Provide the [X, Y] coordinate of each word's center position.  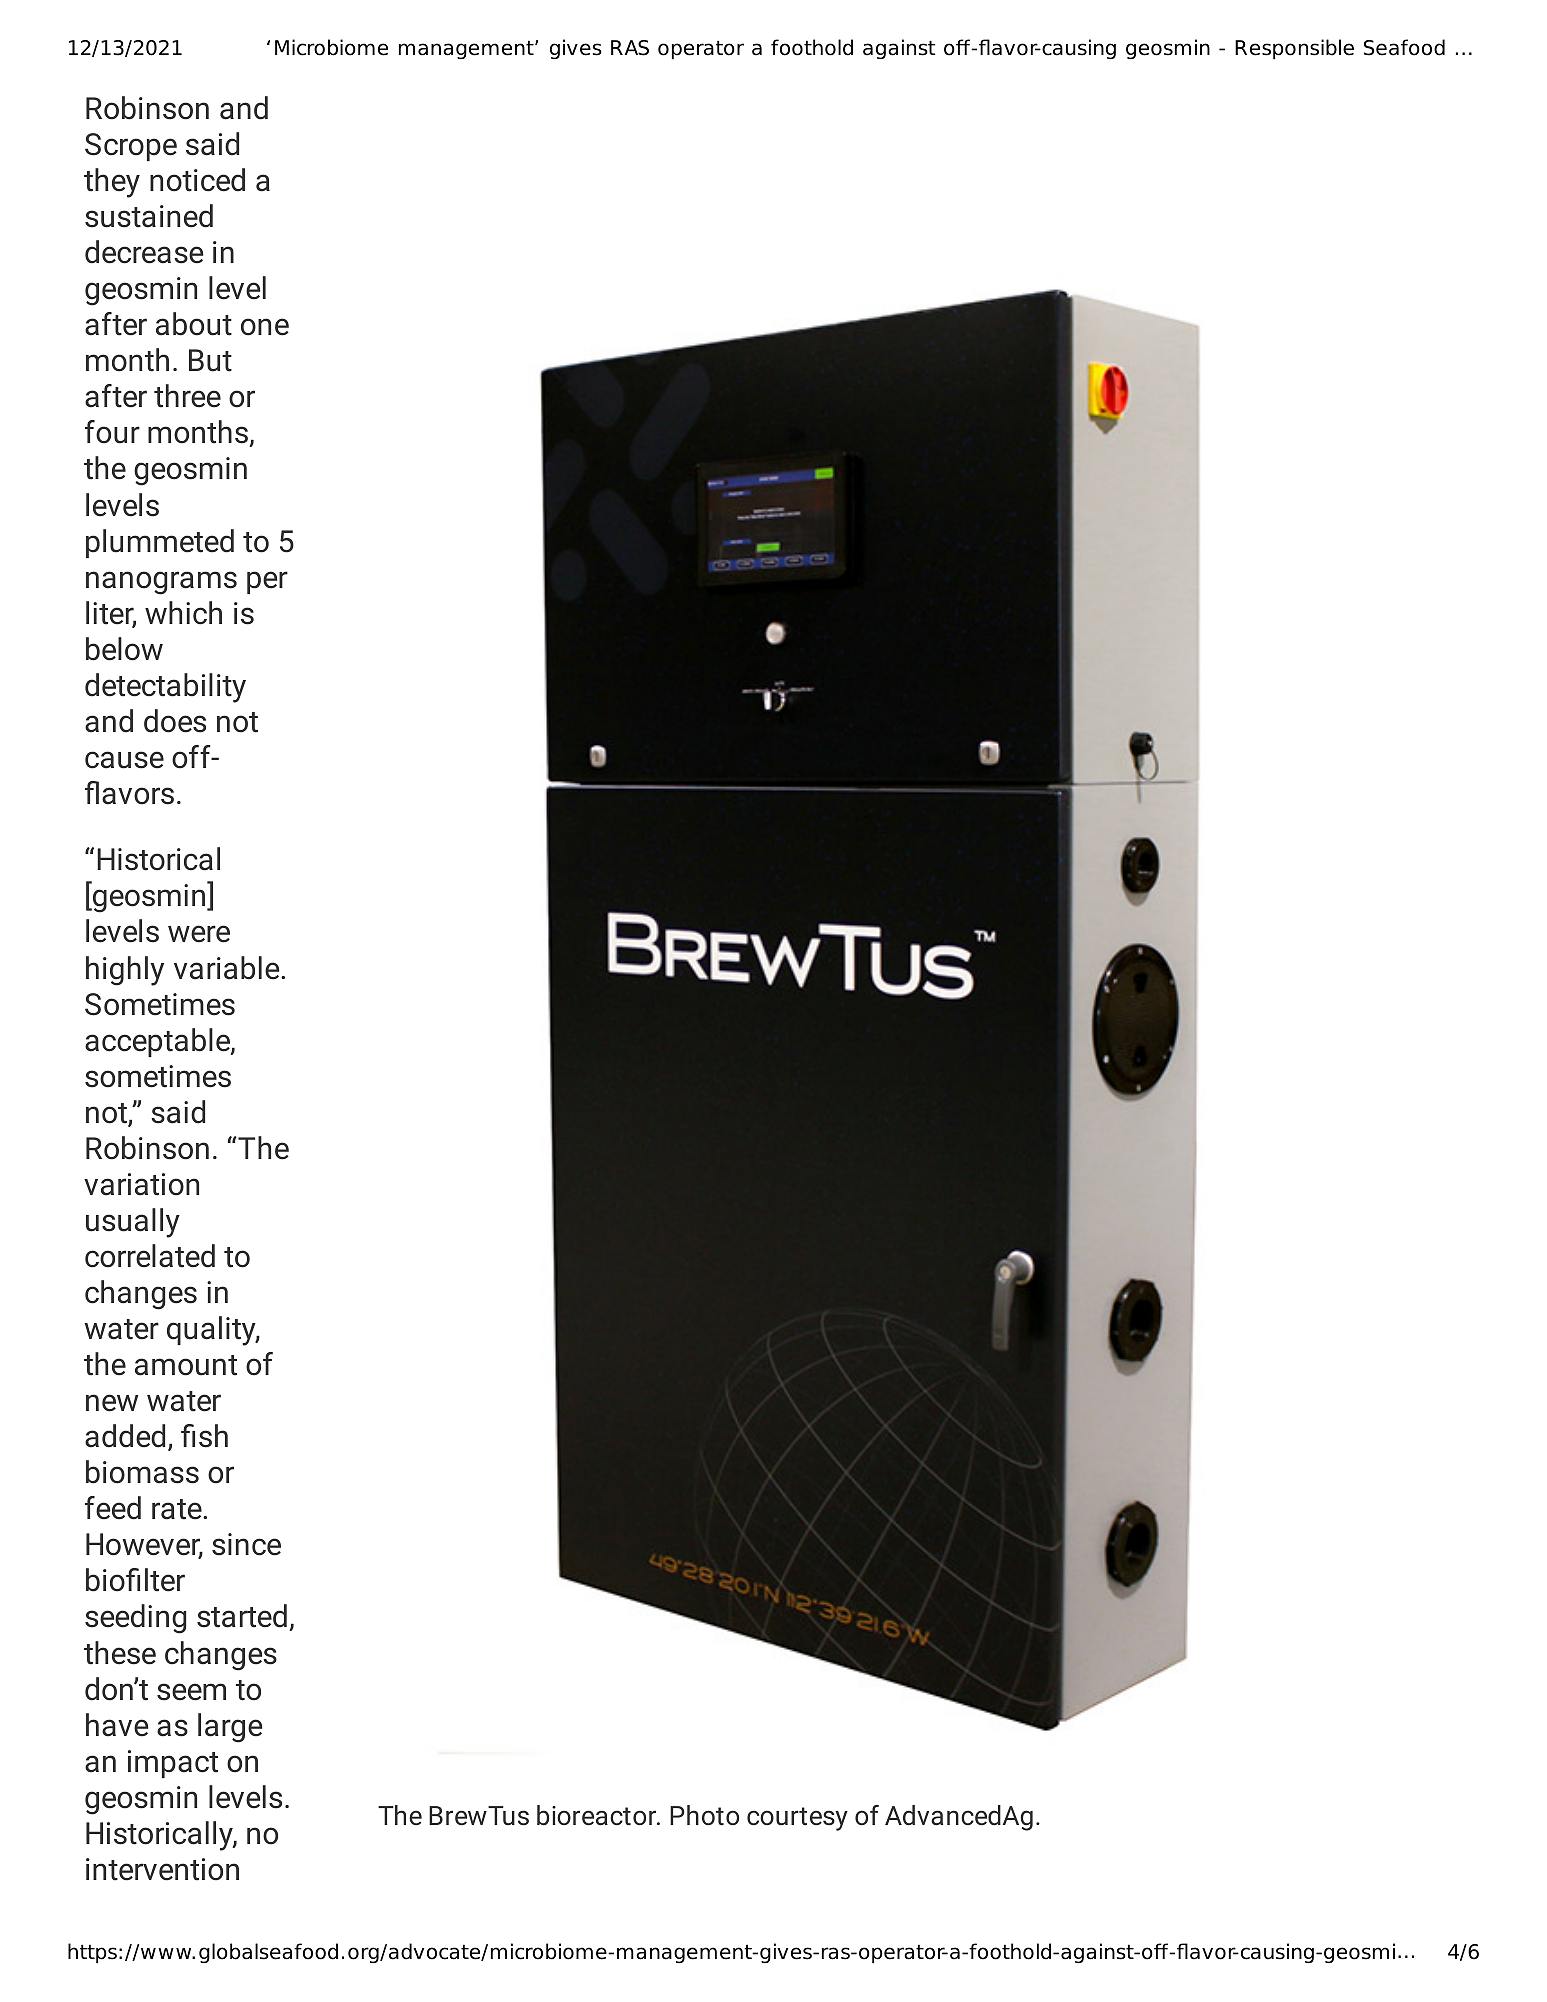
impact [173, 1764]
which [183, 613]
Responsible [1294, 49]
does [175, 721]
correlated [150, 1256]
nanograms [161, 583]
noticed [197, 180]
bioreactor [598, 1815]
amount [186, 1365]
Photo [704, 1815]
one [265, 327]
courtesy [797, 1819]
